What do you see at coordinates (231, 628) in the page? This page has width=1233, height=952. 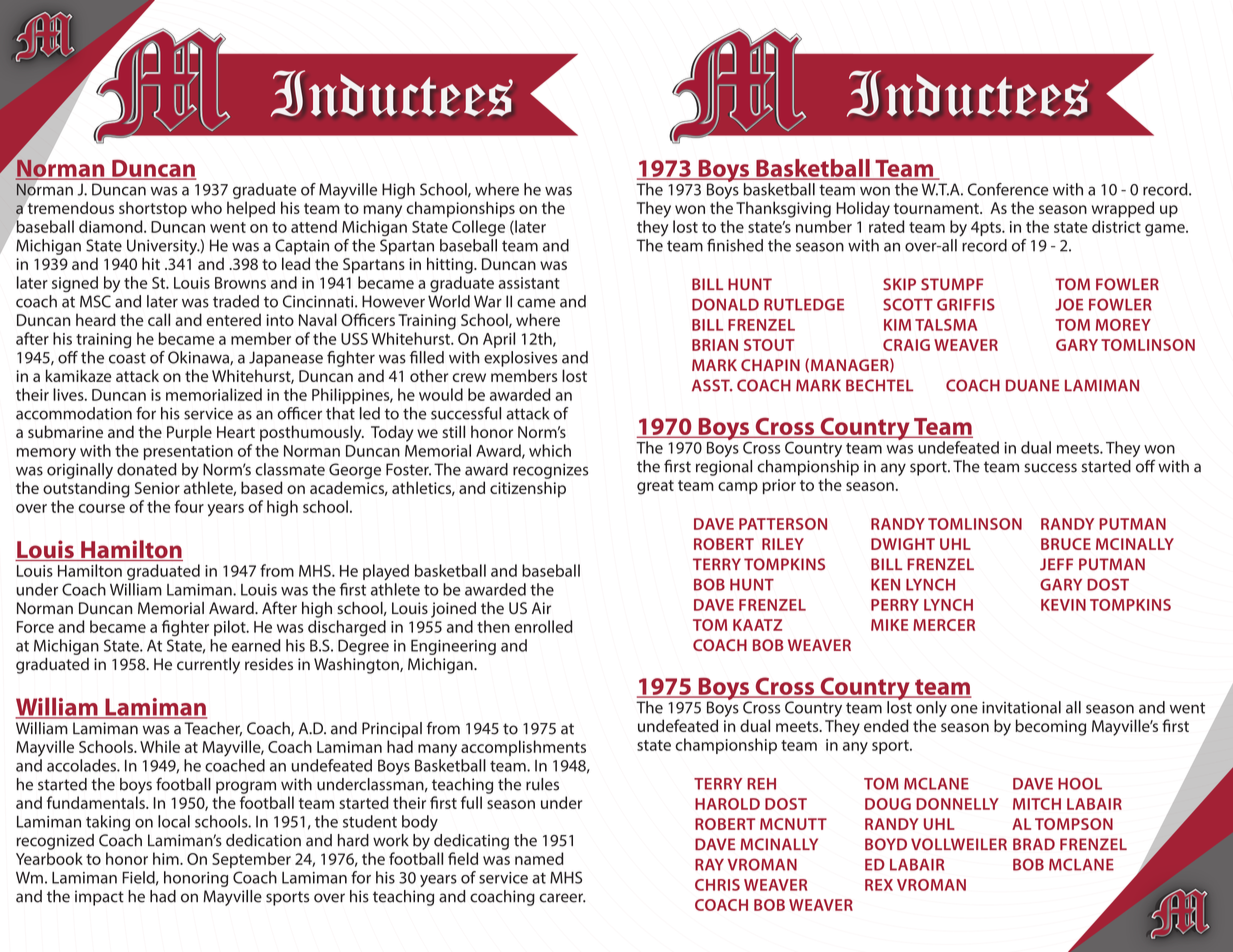 I see `pilot` at bounding box center [231, 628].
